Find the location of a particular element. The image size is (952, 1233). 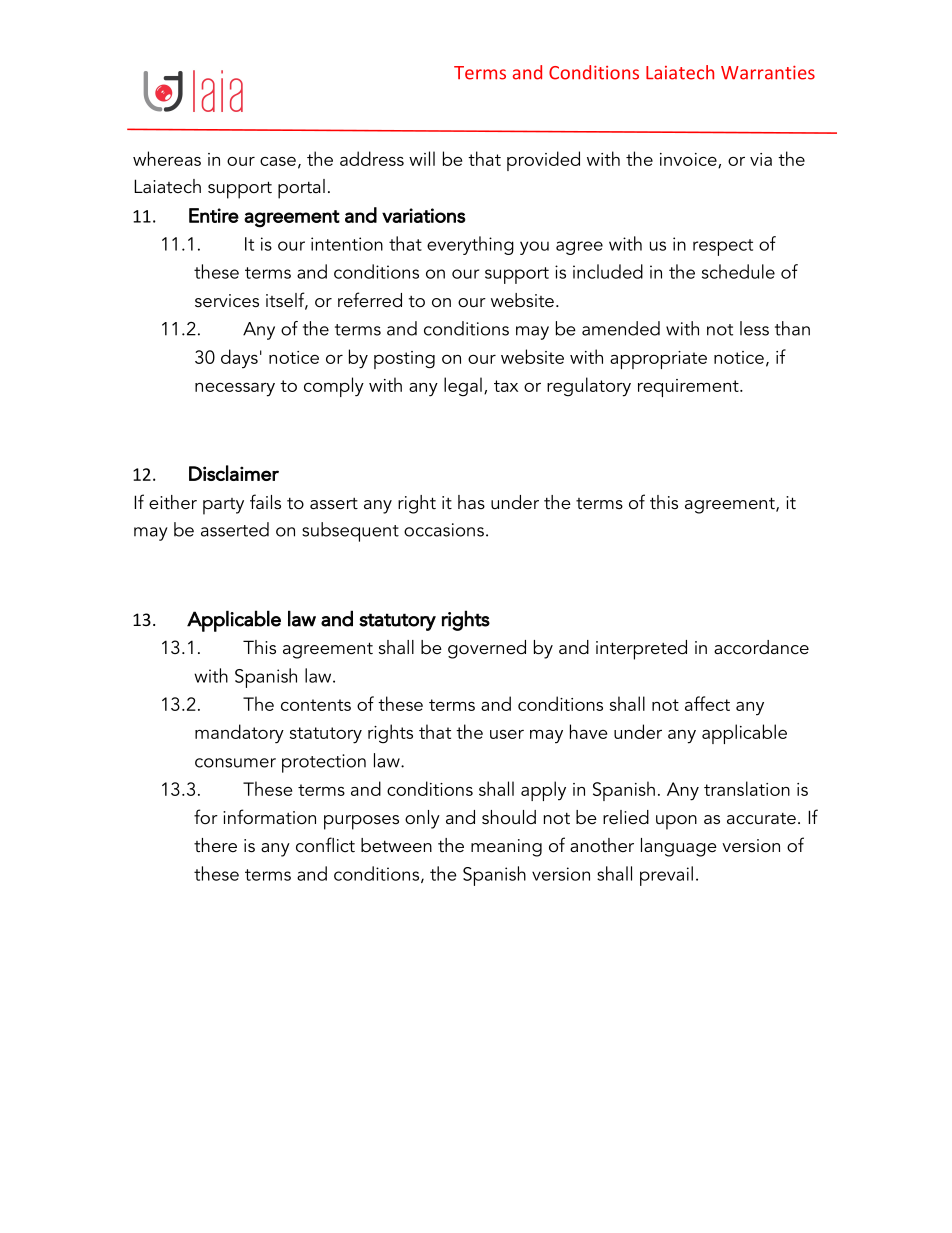

legal is located at coordinates (463, 387).
